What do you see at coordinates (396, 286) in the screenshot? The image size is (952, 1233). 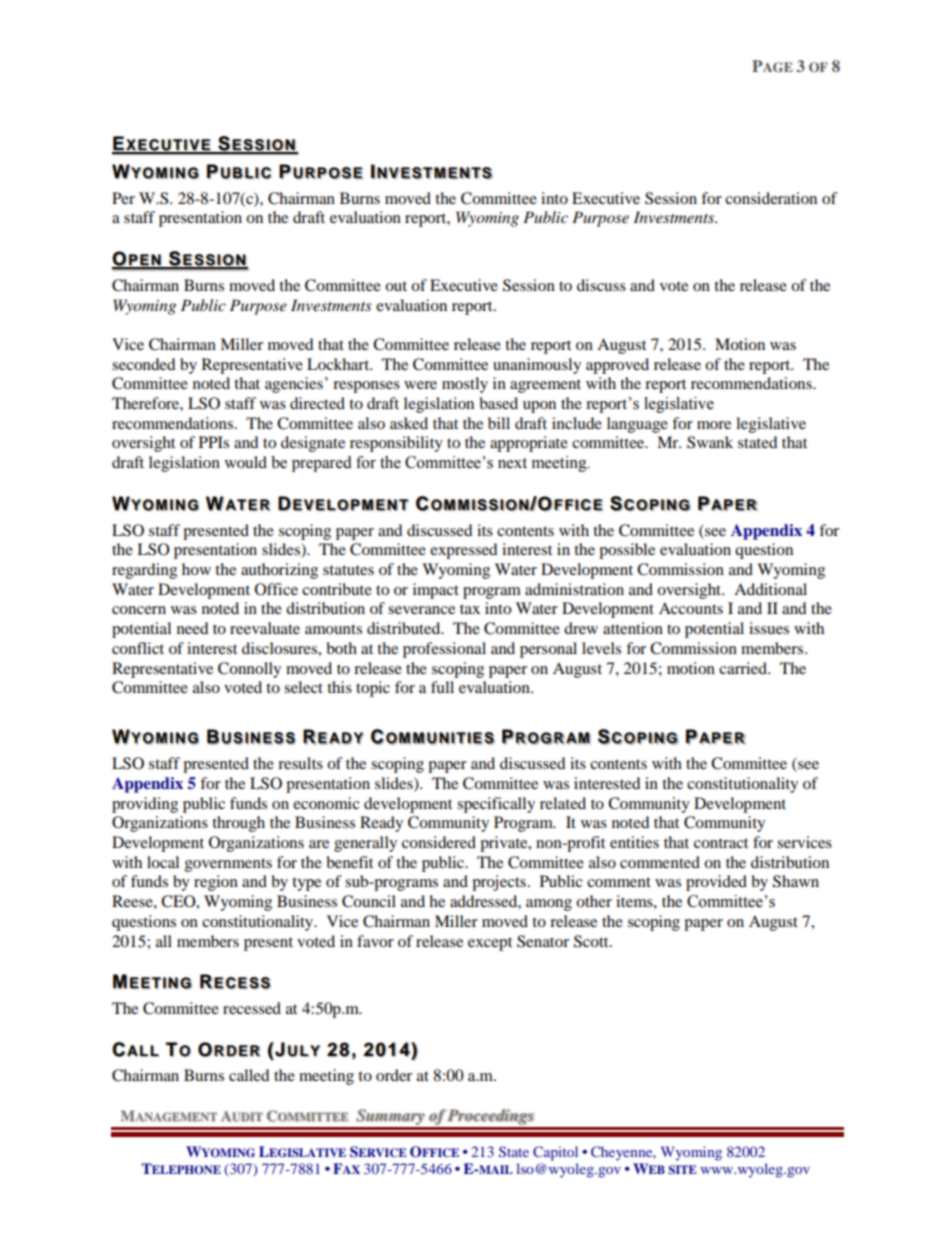 I see `out` at bounding box center [396, 286].
